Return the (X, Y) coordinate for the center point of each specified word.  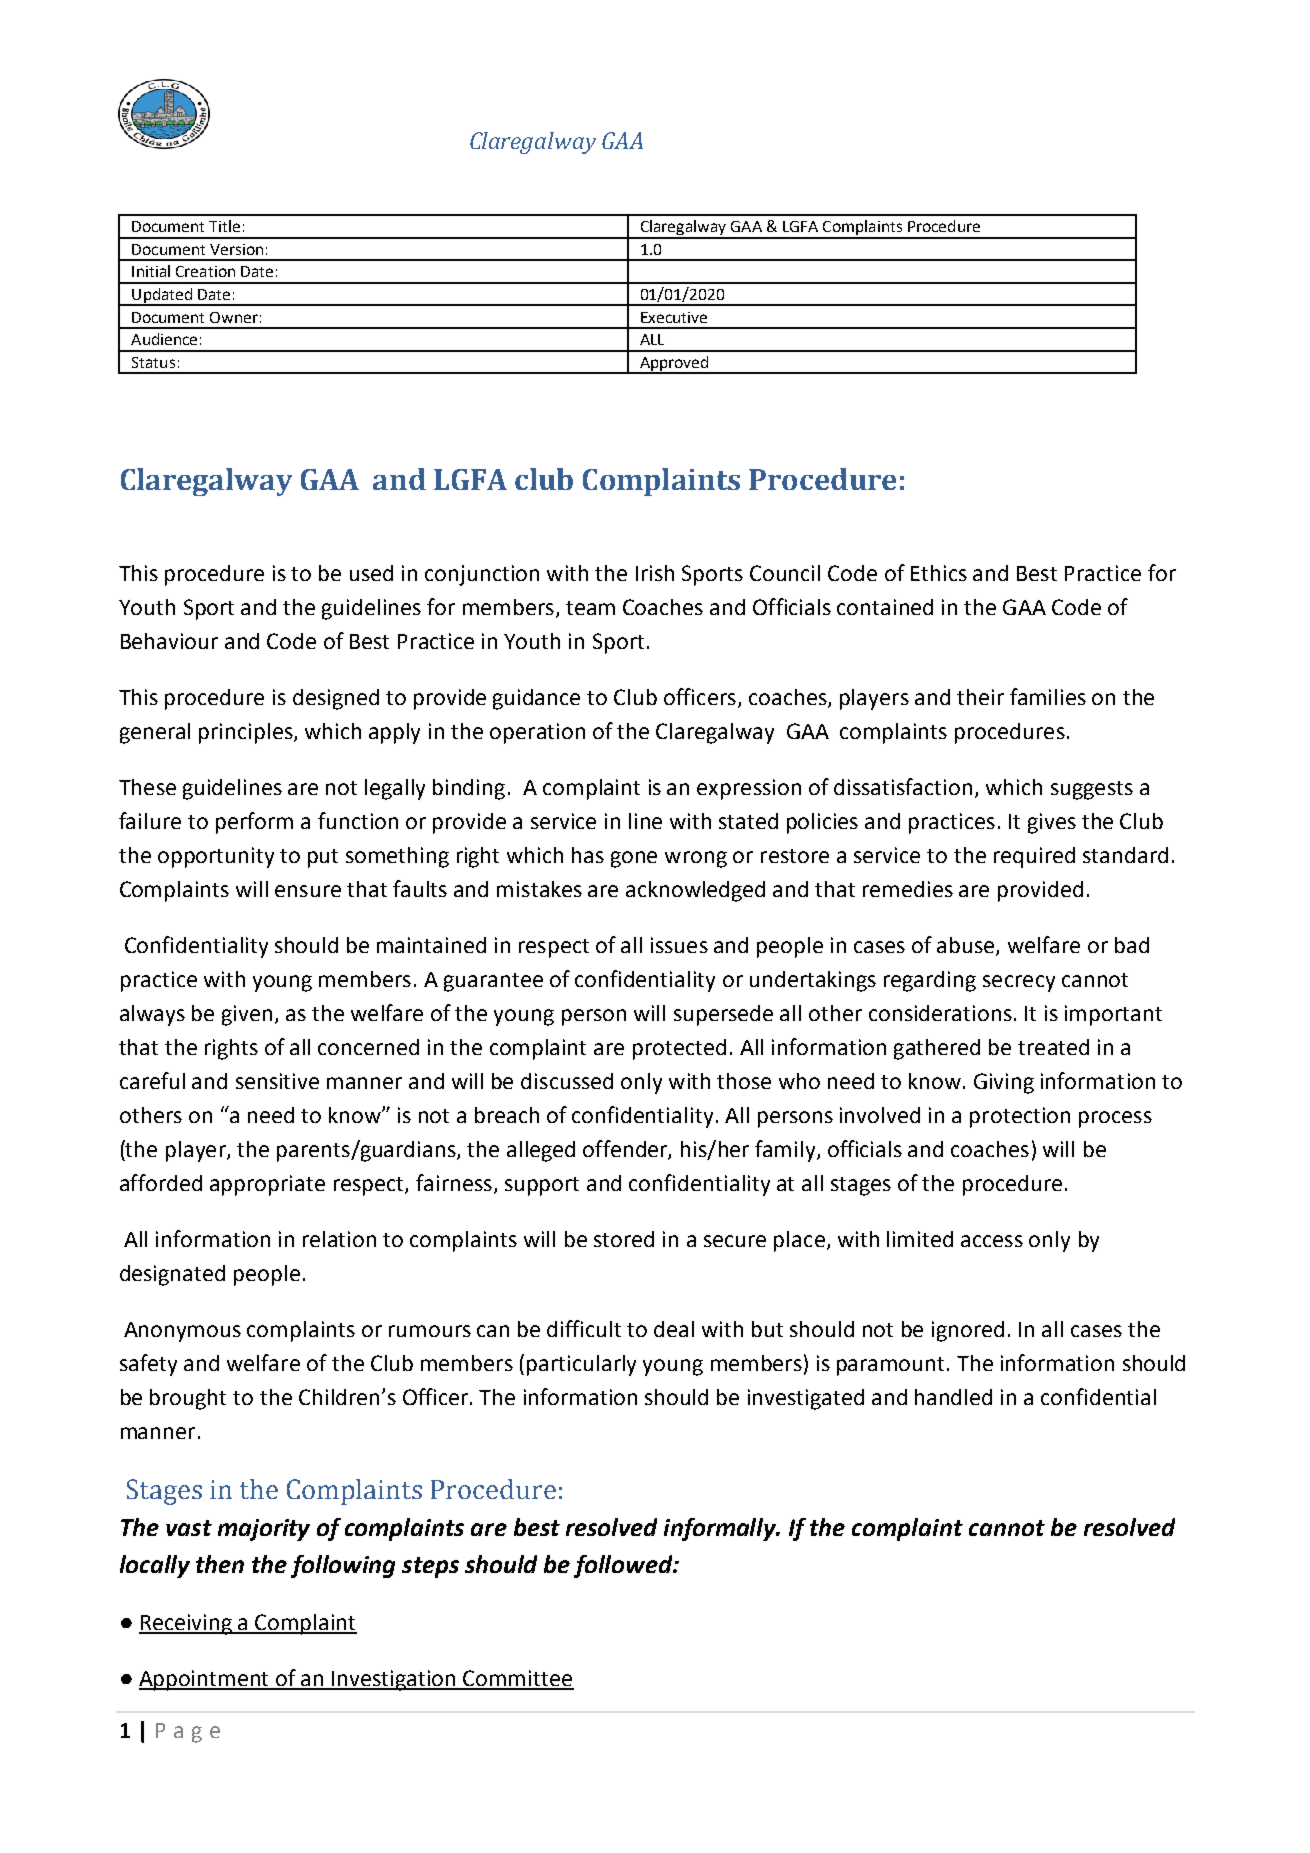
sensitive (277, 1081)
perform (254, 823)
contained (885, 607)
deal (674, 1329)
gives (1052, 823)
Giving (1004, 1083)
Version (236, 249)
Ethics (939, 573)
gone (634, 859)
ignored (968, 1331)
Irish (655, 573)
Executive (674, 317)
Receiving (187, 1624)
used (371, 573)
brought (188, 1399)
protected (679, 1049)
